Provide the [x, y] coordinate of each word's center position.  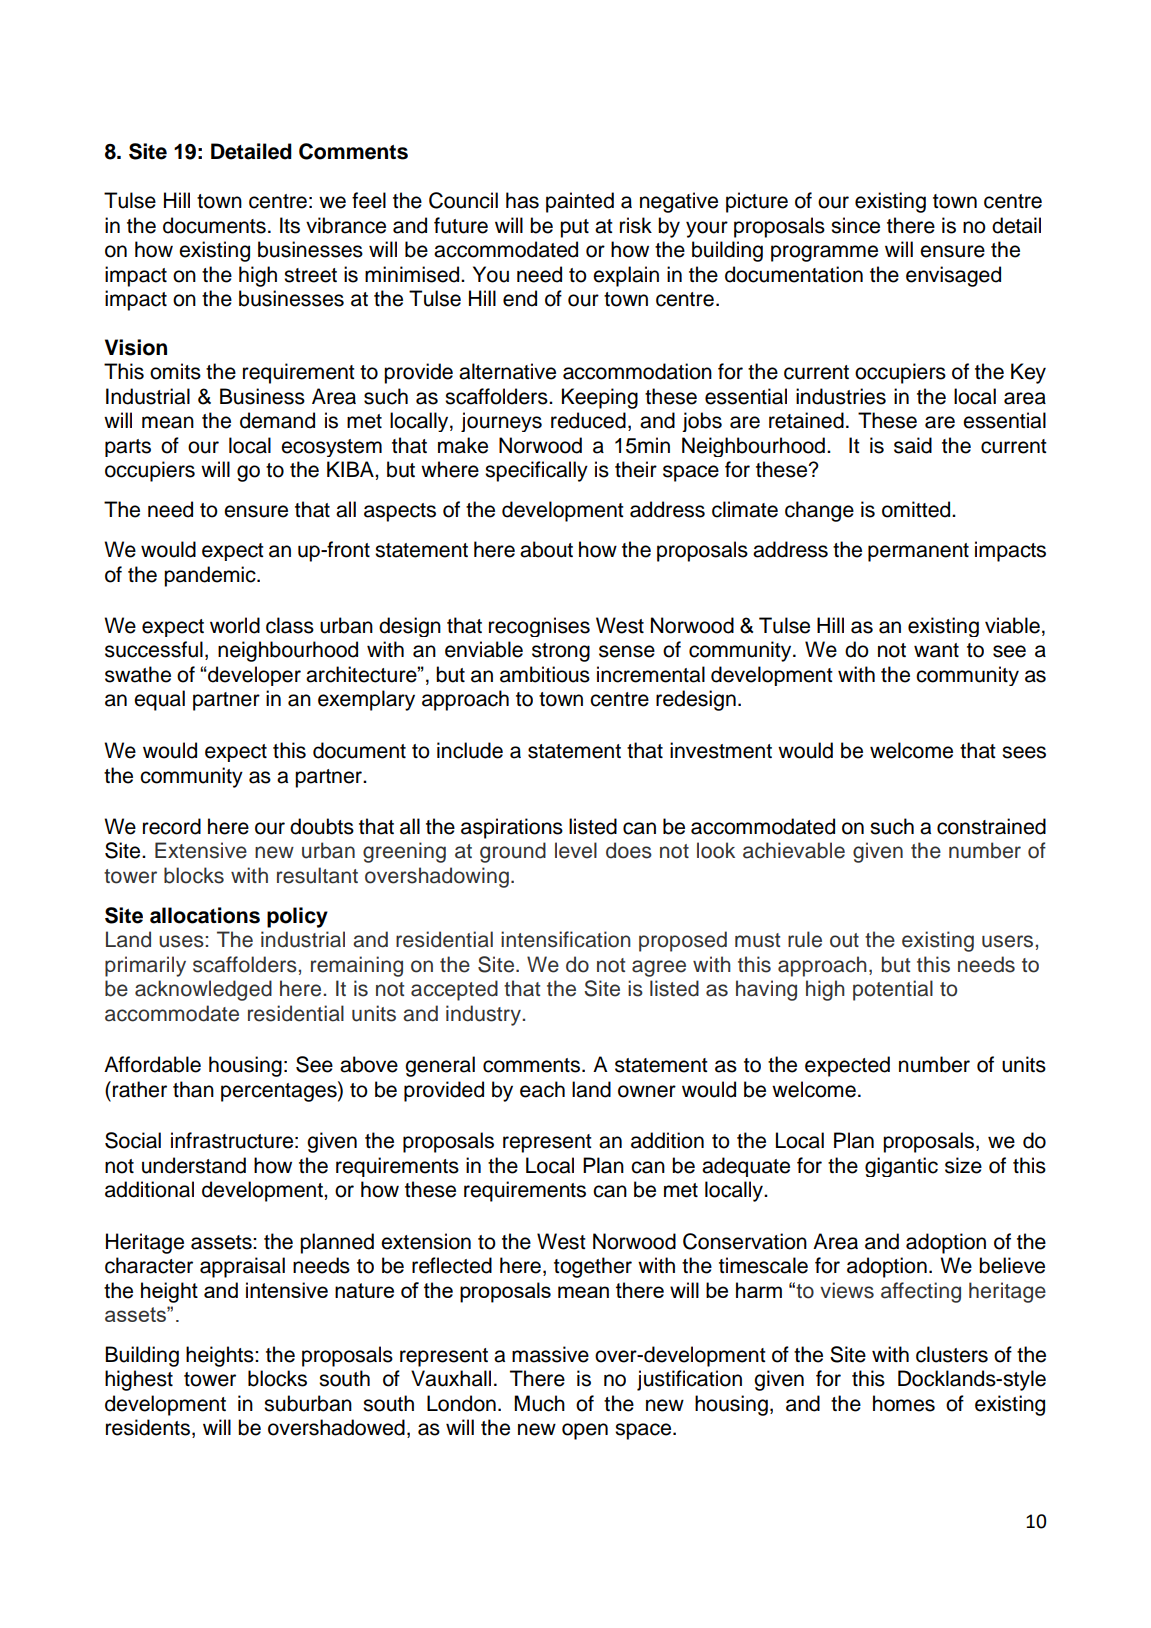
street [310, 275]
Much [539, 1403]
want [936, 650]
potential [893, 990]
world [235, 625]
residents [149, 1428]
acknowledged [203, 990]
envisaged [953, 276]
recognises [539, 627]
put [574, 228]
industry [484, 1015]
